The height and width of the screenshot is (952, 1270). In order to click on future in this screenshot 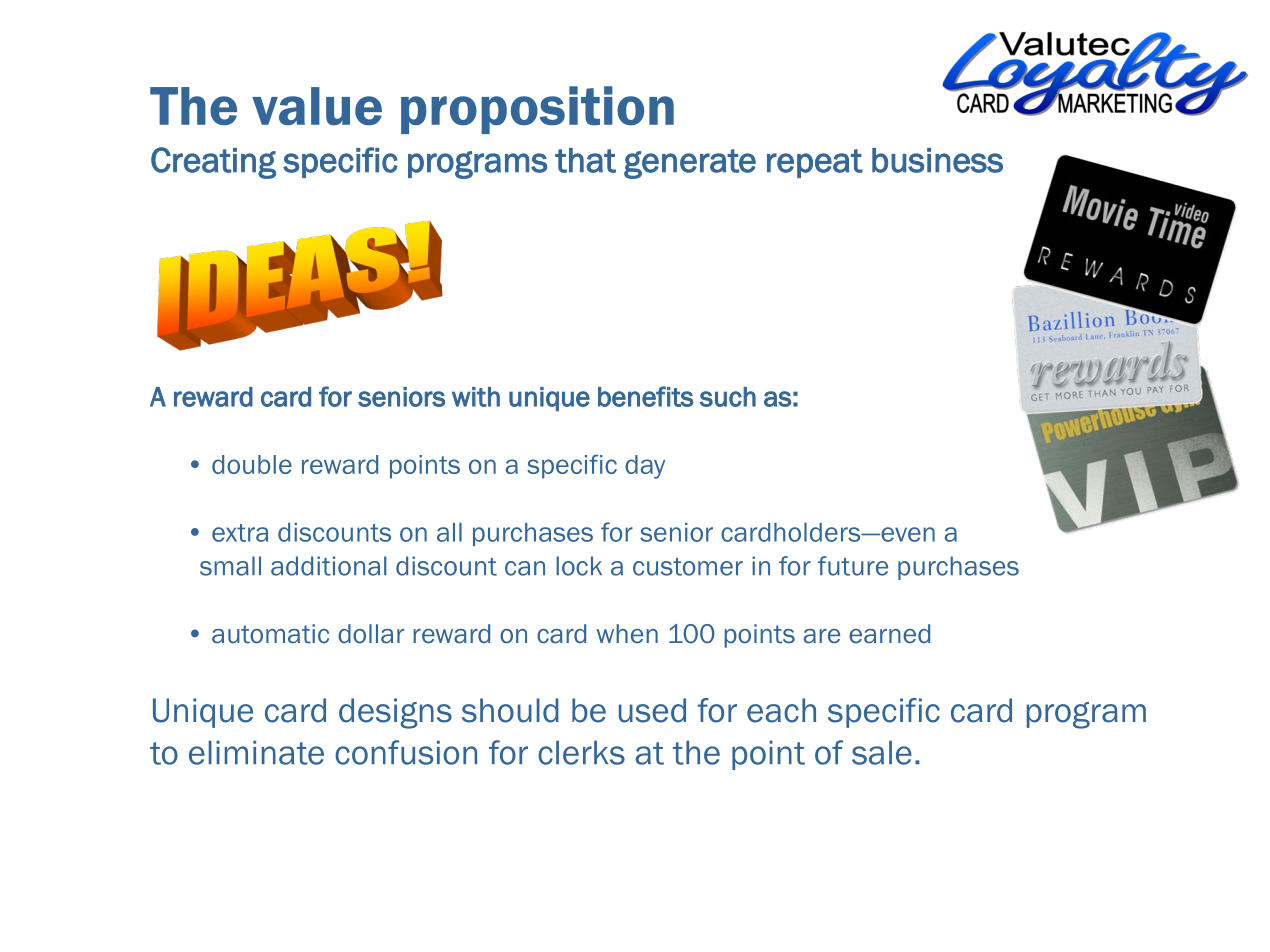, I will do `click(853, 566)`.
